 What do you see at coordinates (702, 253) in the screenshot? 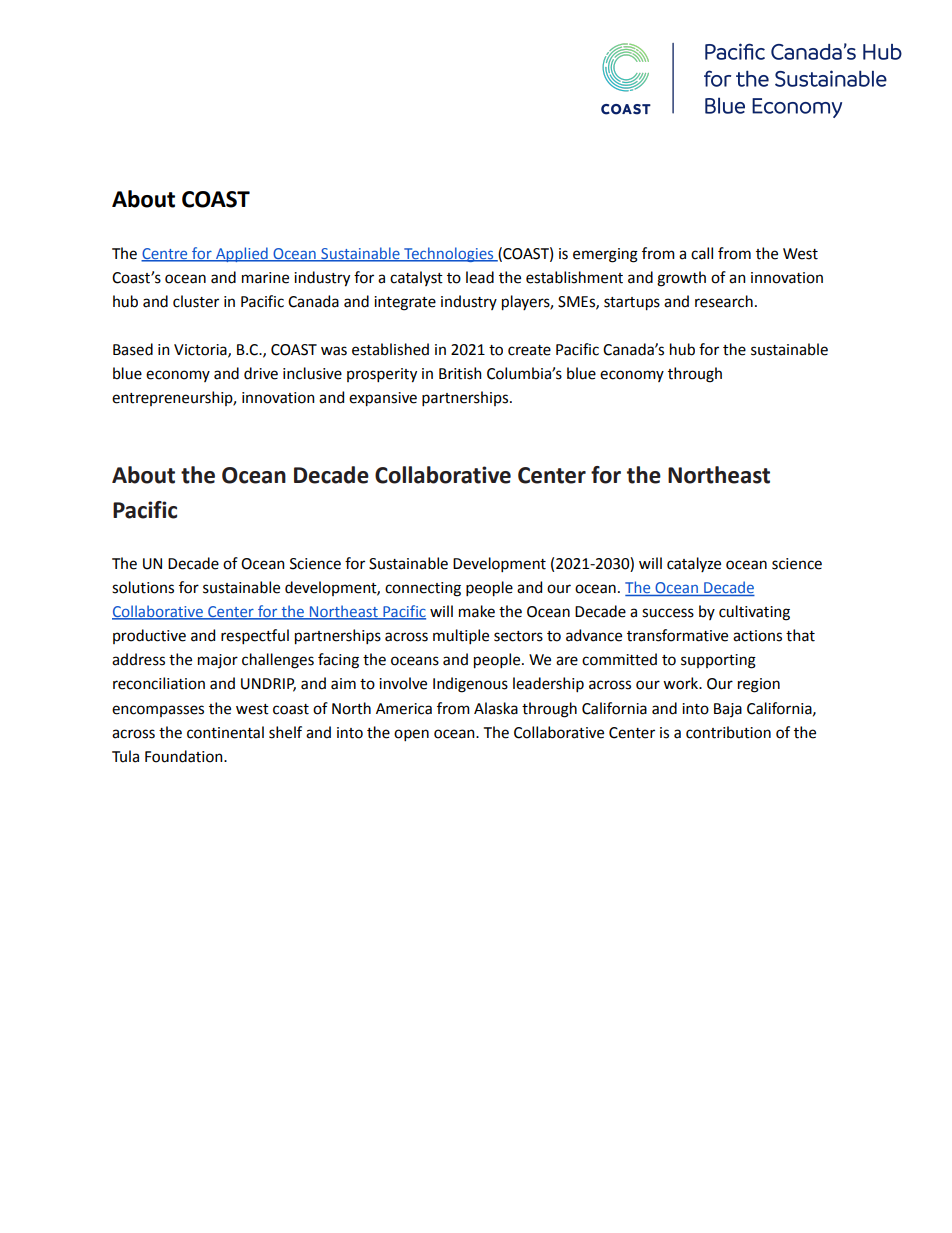
I see `call` at bounding box center [702, 253].
